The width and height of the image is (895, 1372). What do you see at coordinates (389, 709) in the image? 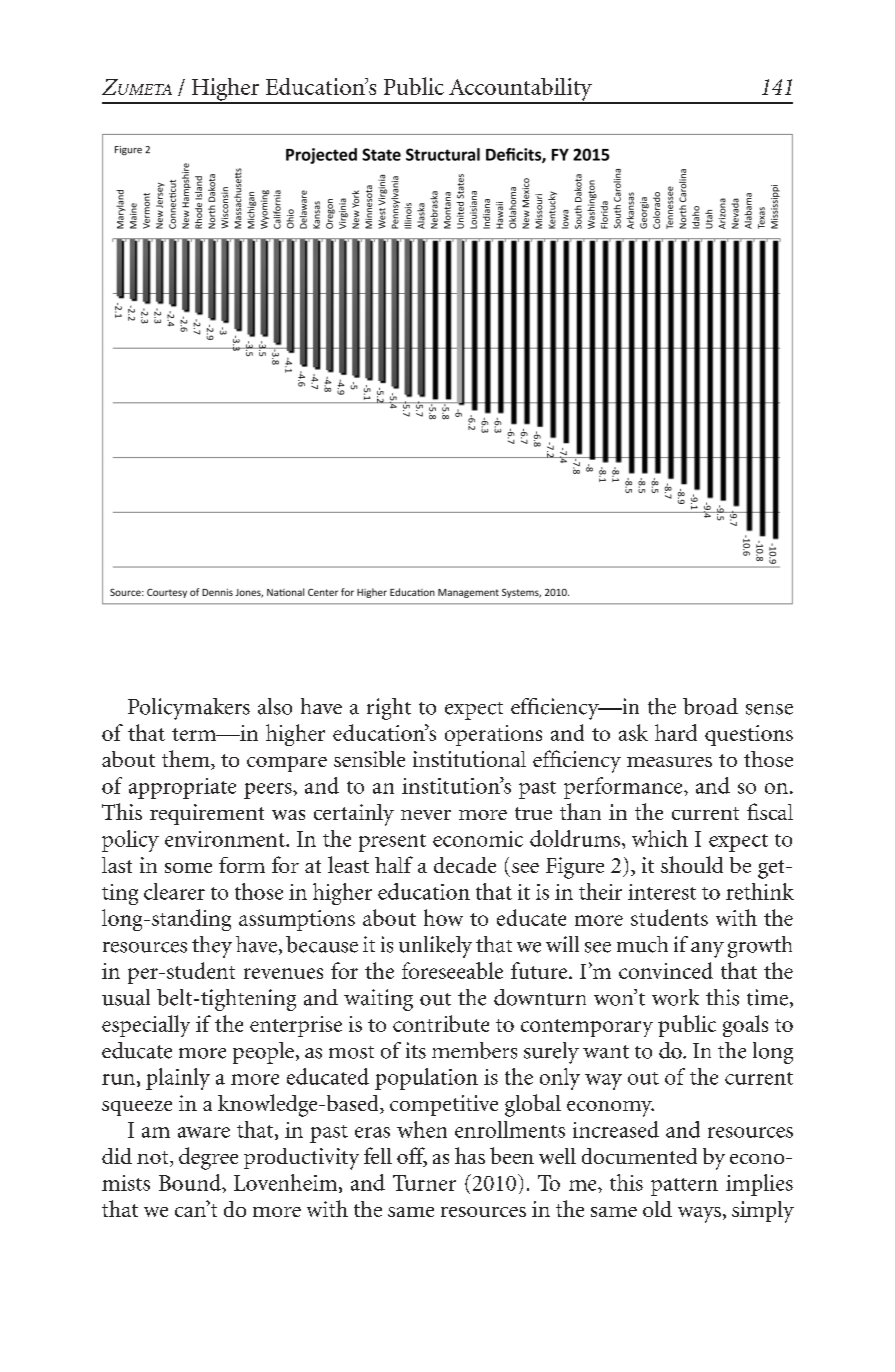
I see `right` at bounding box center [389, 709].
